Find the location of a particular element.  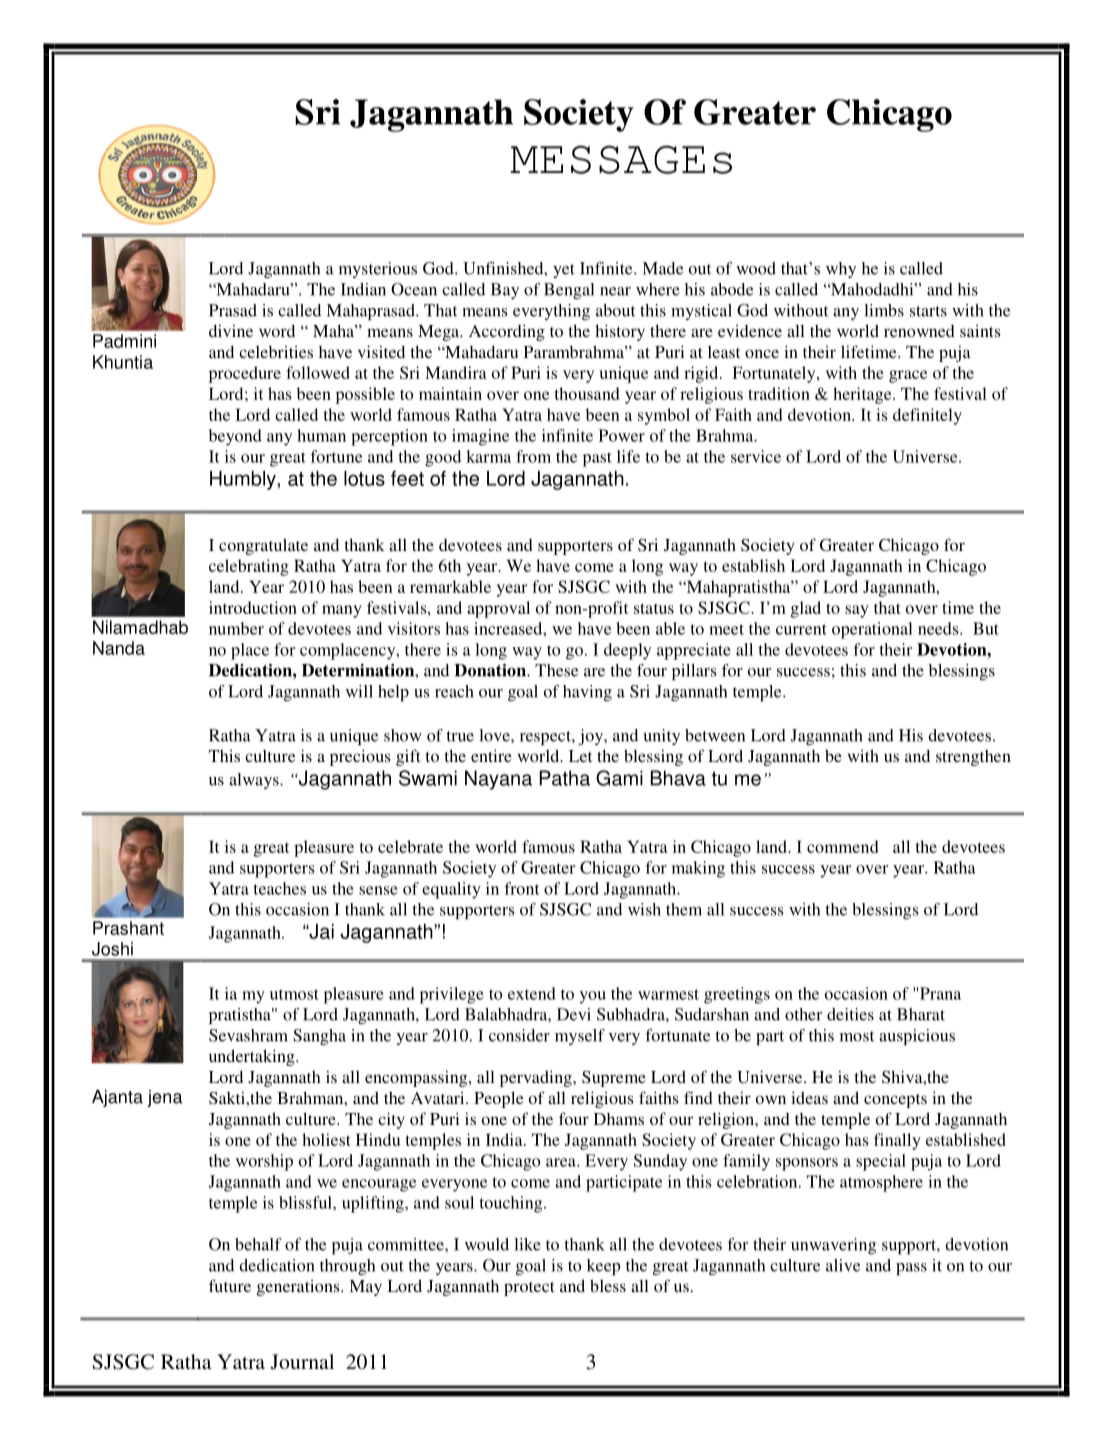

undertaking is located at coordinates (253, 1057).
